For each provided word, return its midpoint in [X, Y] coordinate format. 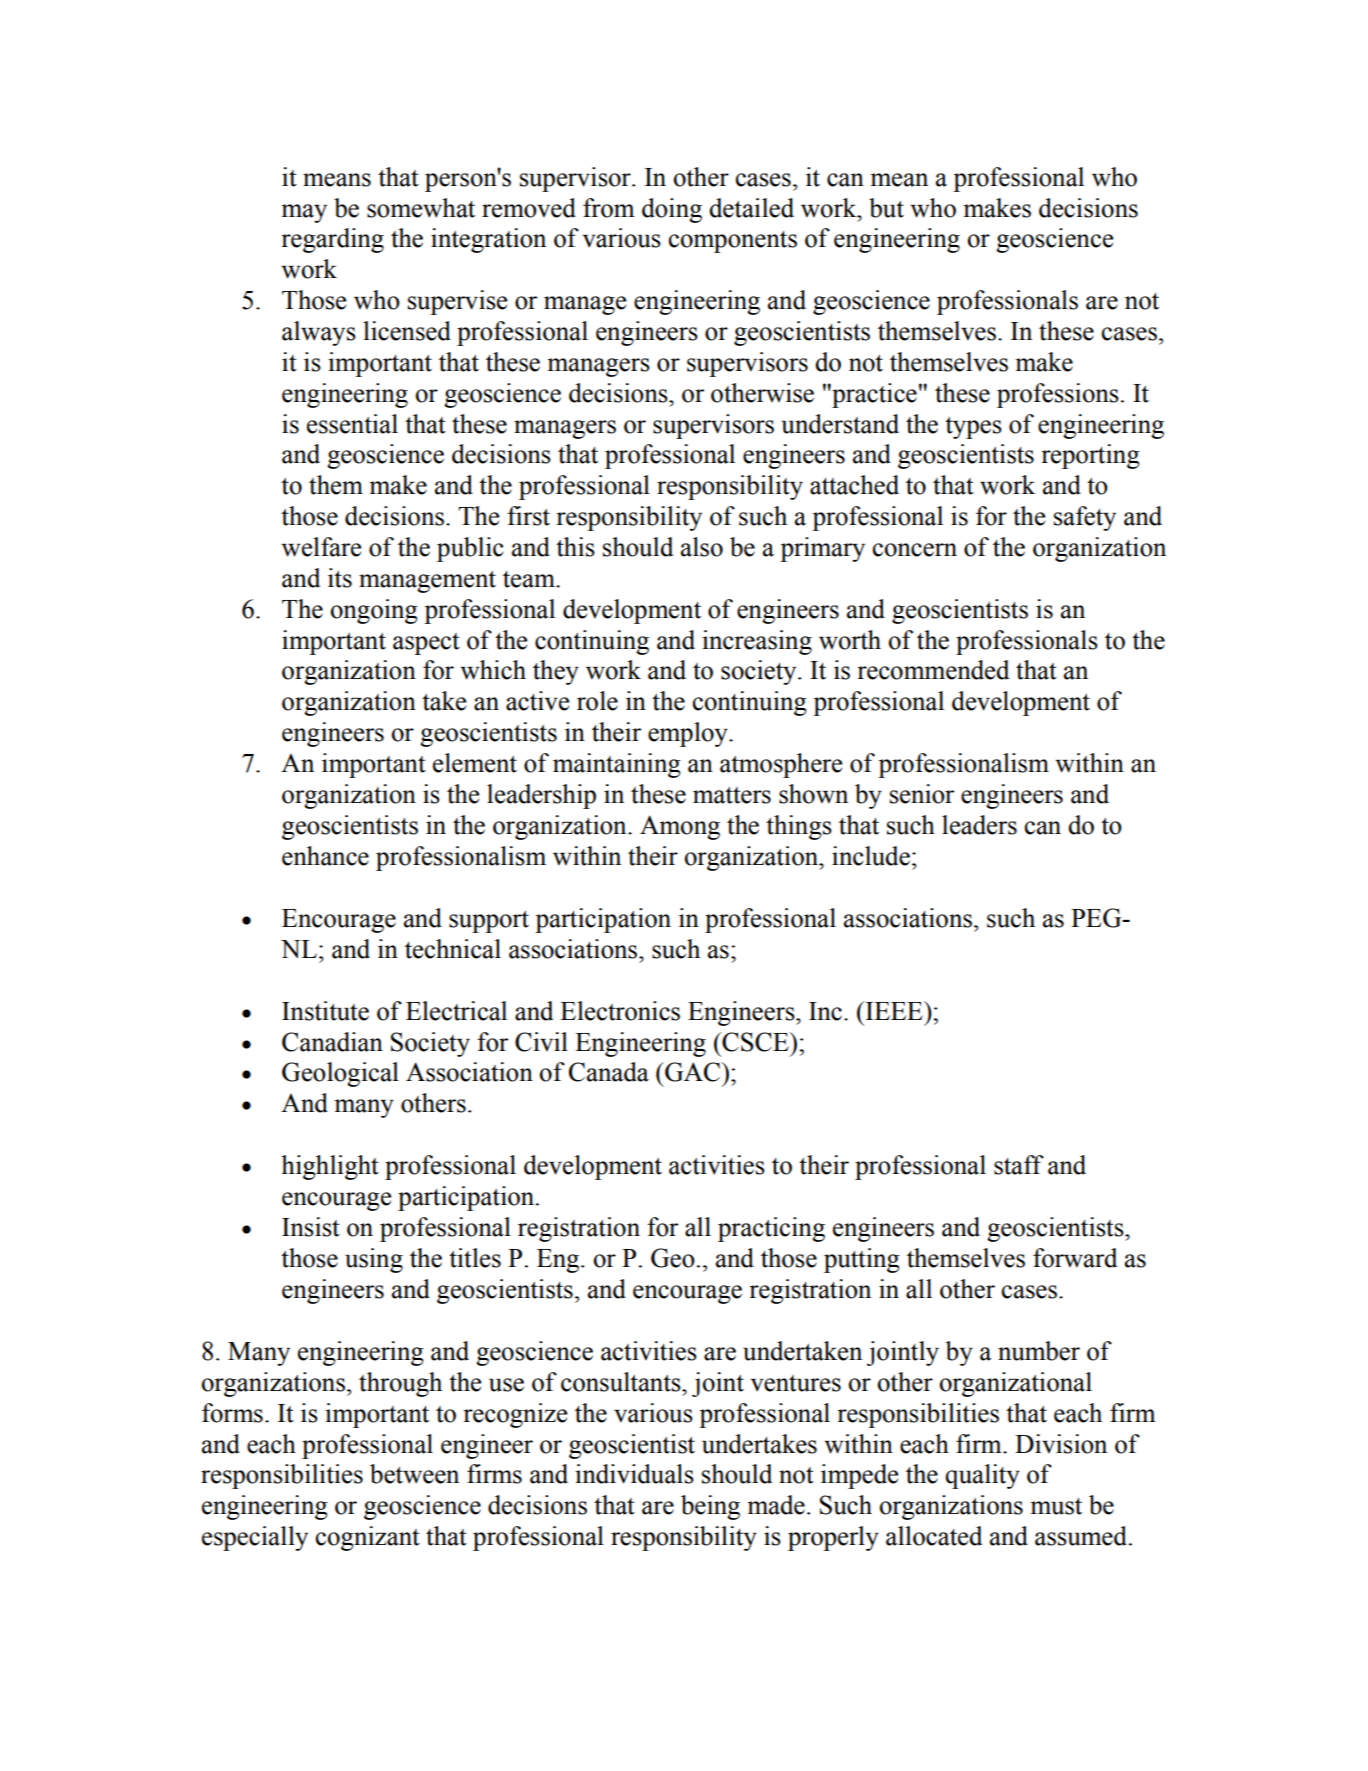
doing [672, 210]
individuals [634, 1474]
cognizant [368, 1538]
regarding [332, 240]
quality [982, 1476]
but [886, 208]
